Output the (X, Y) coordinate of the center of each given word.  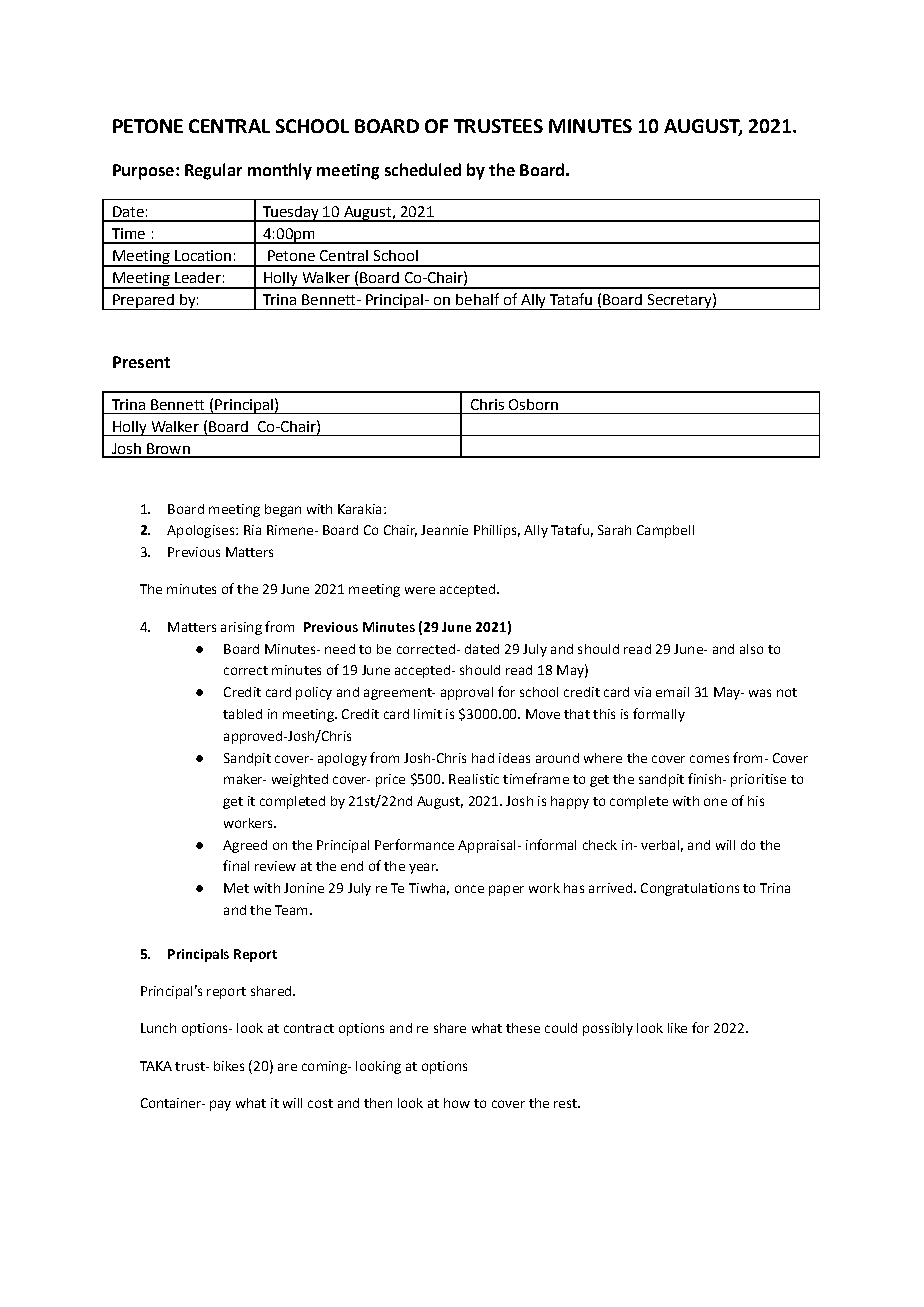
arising (241, 628)
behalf (477, 299)
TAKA (156, 1066)
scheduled (423, 169)
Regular (213, 171)
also (751, 649)
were (420, 590)
